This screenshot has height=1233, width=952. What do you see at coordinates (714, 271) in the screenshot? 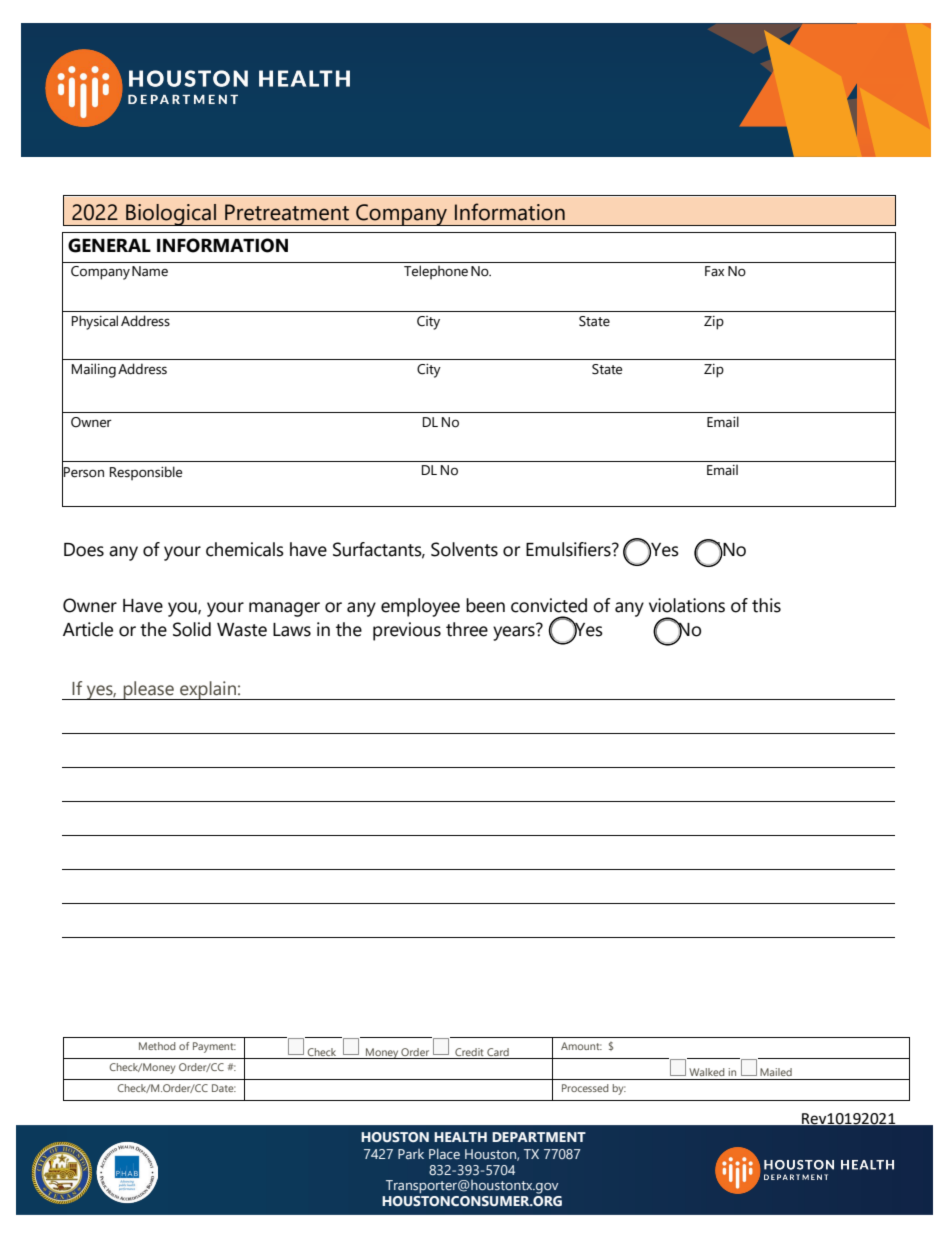
I see `Fax` at bounding box center [714, 271].
